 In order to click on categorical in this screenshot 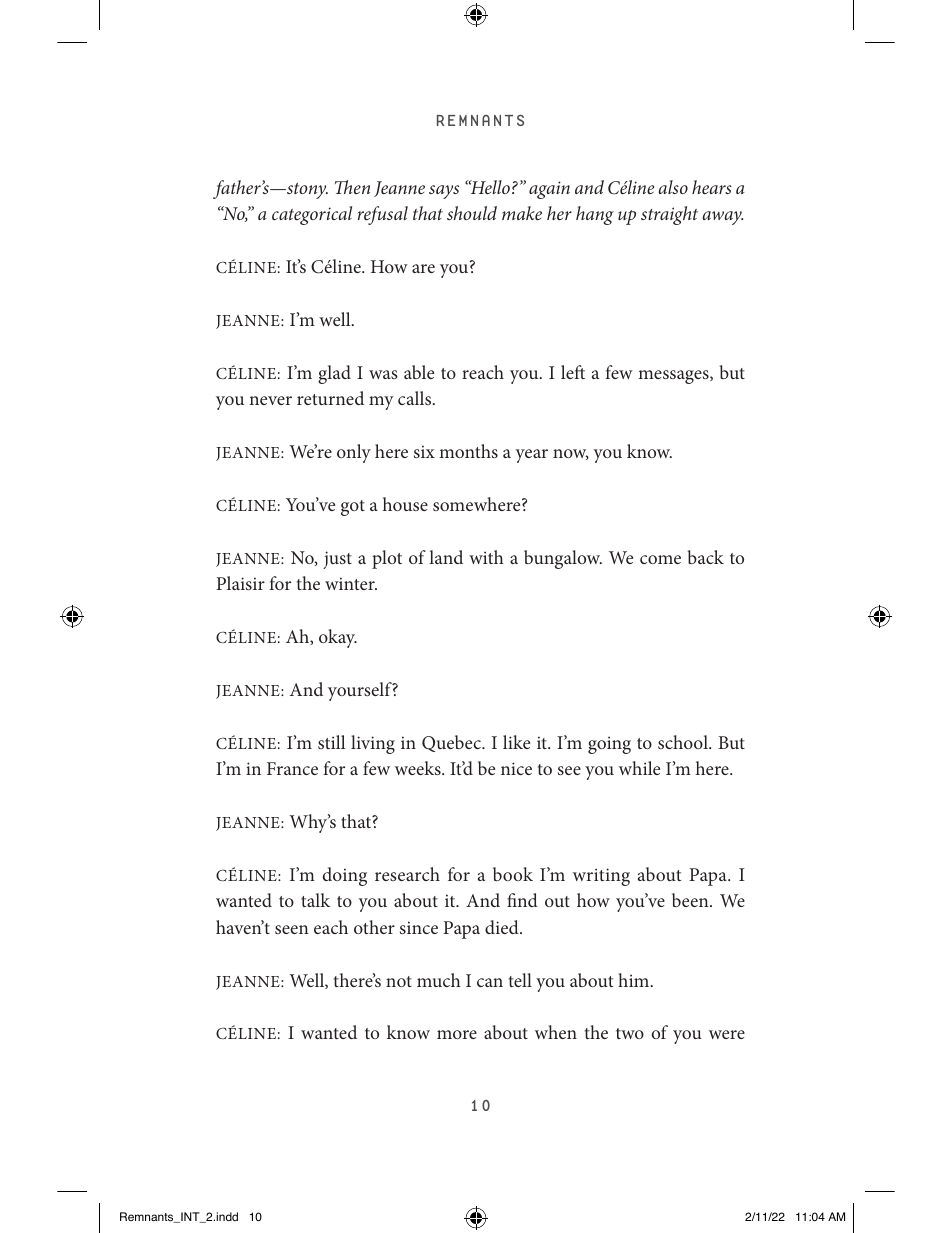, I will do `click(312, 215)`.
